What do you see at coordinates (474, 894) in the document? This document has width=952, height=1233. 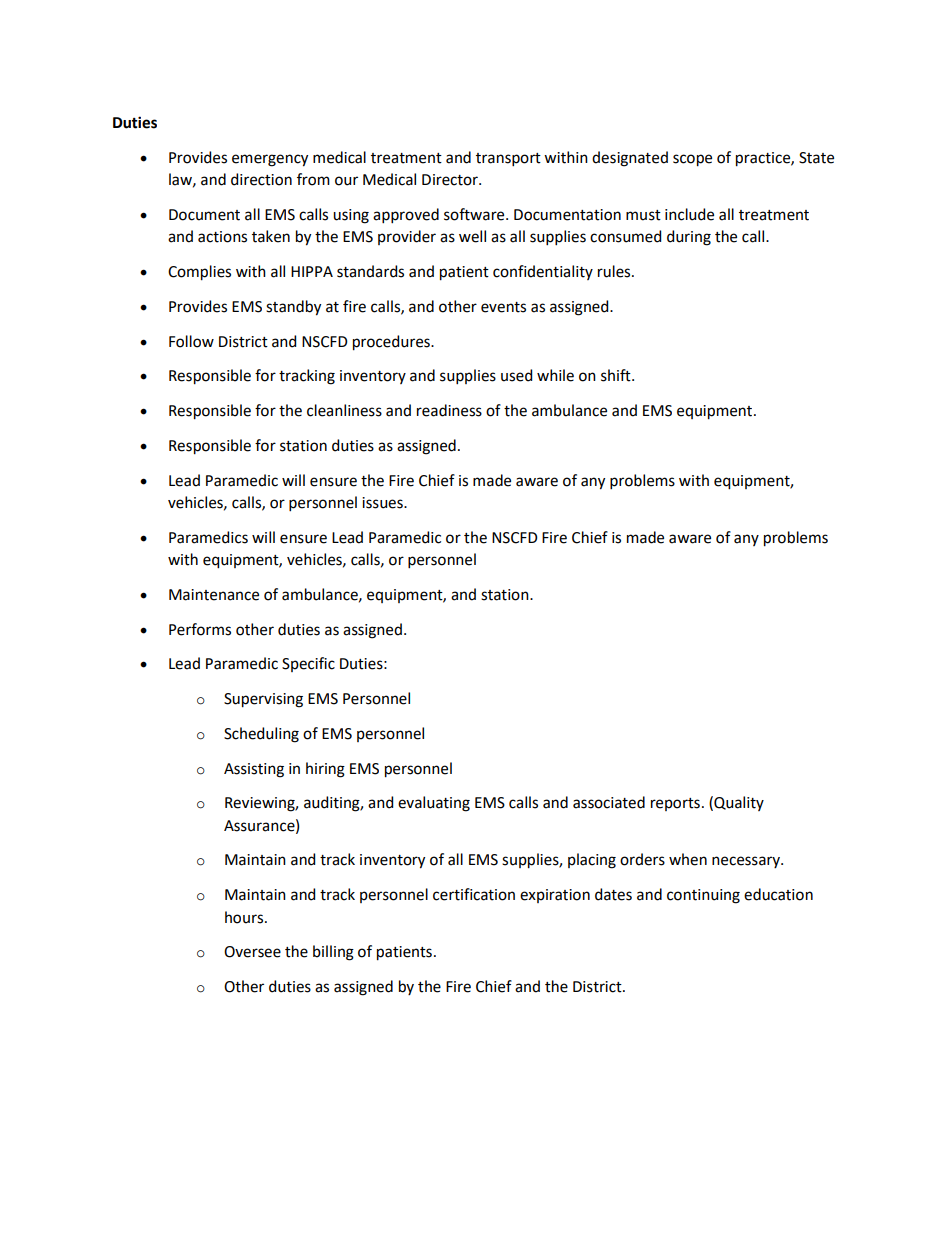 I see `certification` at bounding box center [474, 894].
